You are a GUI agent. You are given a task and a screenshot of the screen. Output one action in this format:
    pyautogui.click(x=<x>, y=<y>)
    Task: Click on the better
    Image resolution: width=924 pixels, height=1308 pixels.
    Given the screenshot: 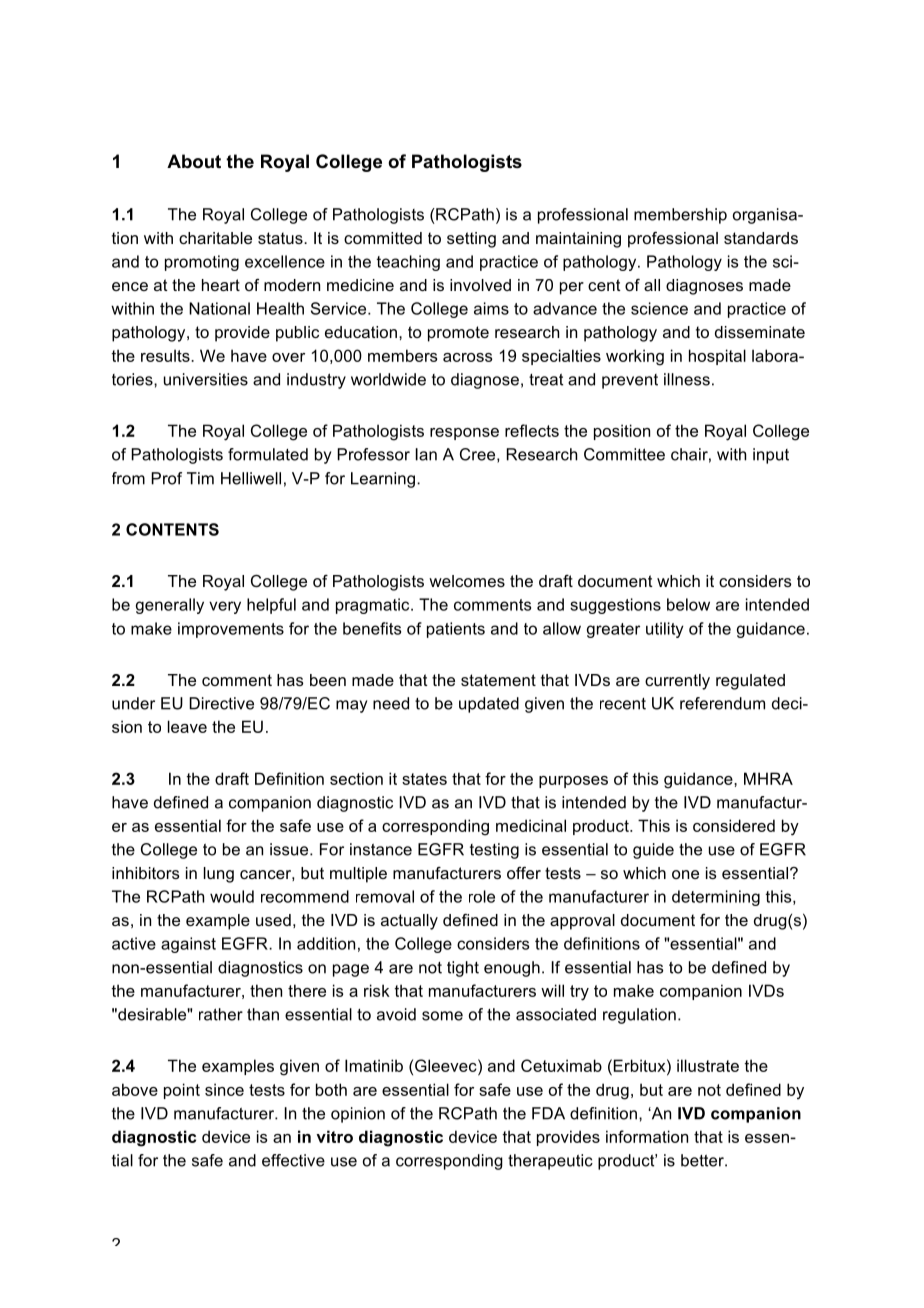 What is the action you would take?
    pyautogui.click(x=703, y=1160)
